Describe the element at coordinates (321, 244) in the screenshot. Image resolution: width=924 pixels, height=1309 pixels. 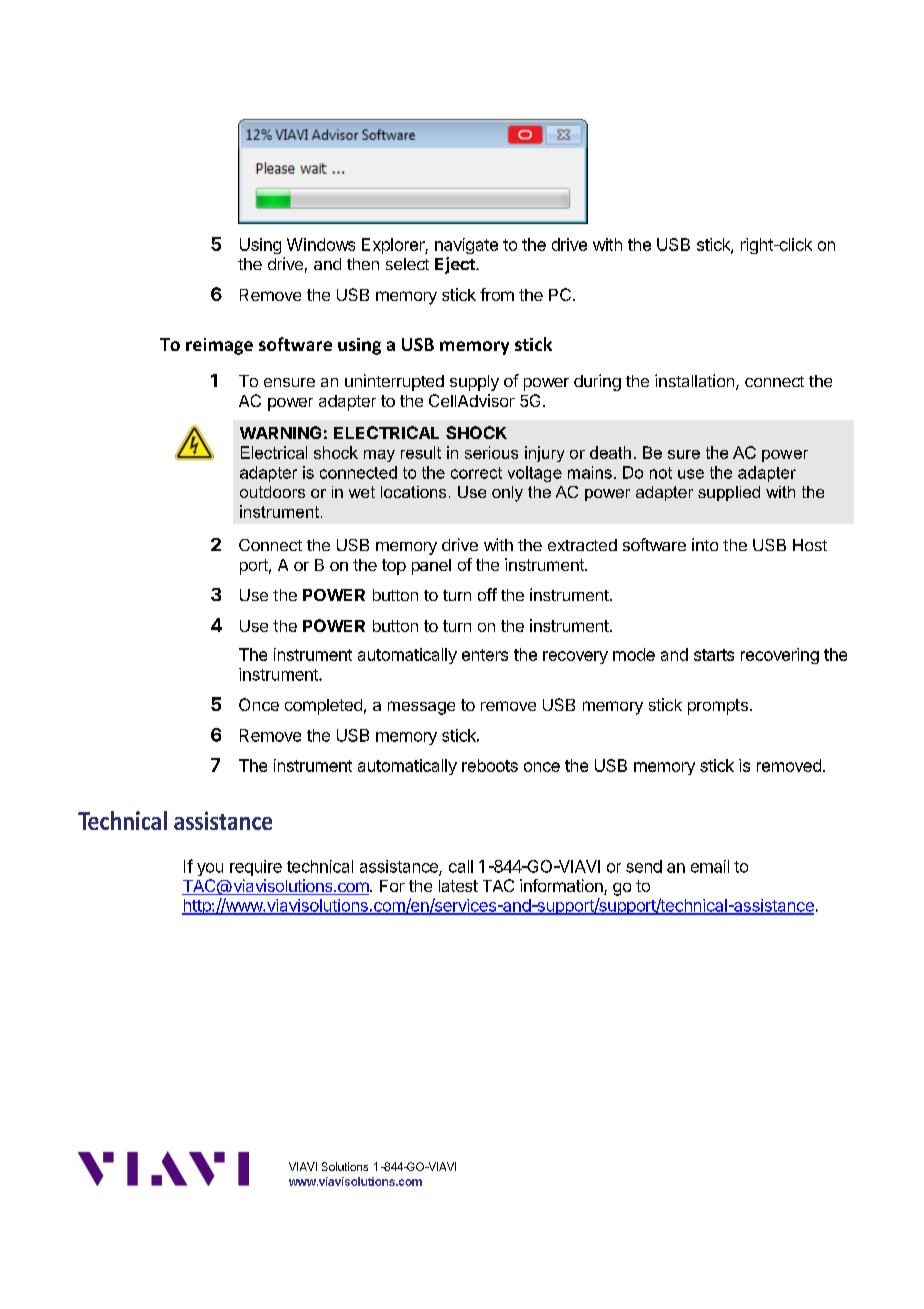
I see `Windows` at that location.
